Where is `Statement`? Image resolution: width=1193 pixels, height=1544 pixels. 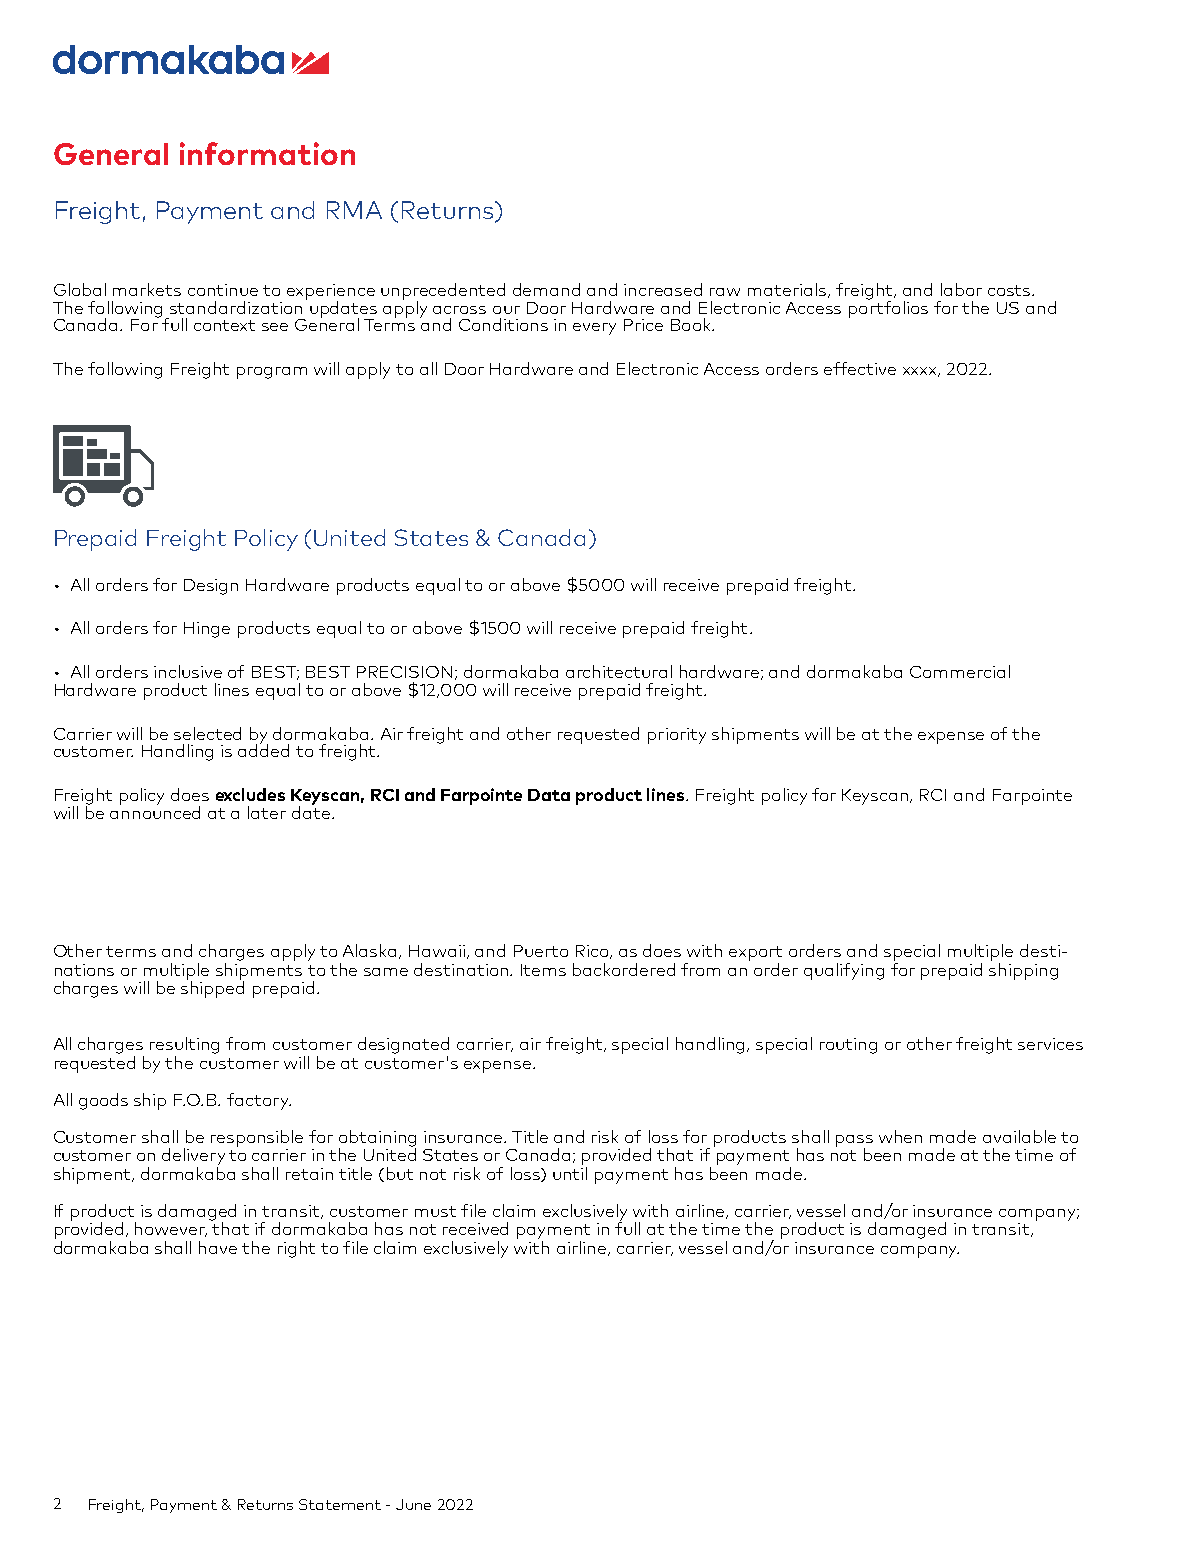 Statement is located at coordinates (340, 1504).
